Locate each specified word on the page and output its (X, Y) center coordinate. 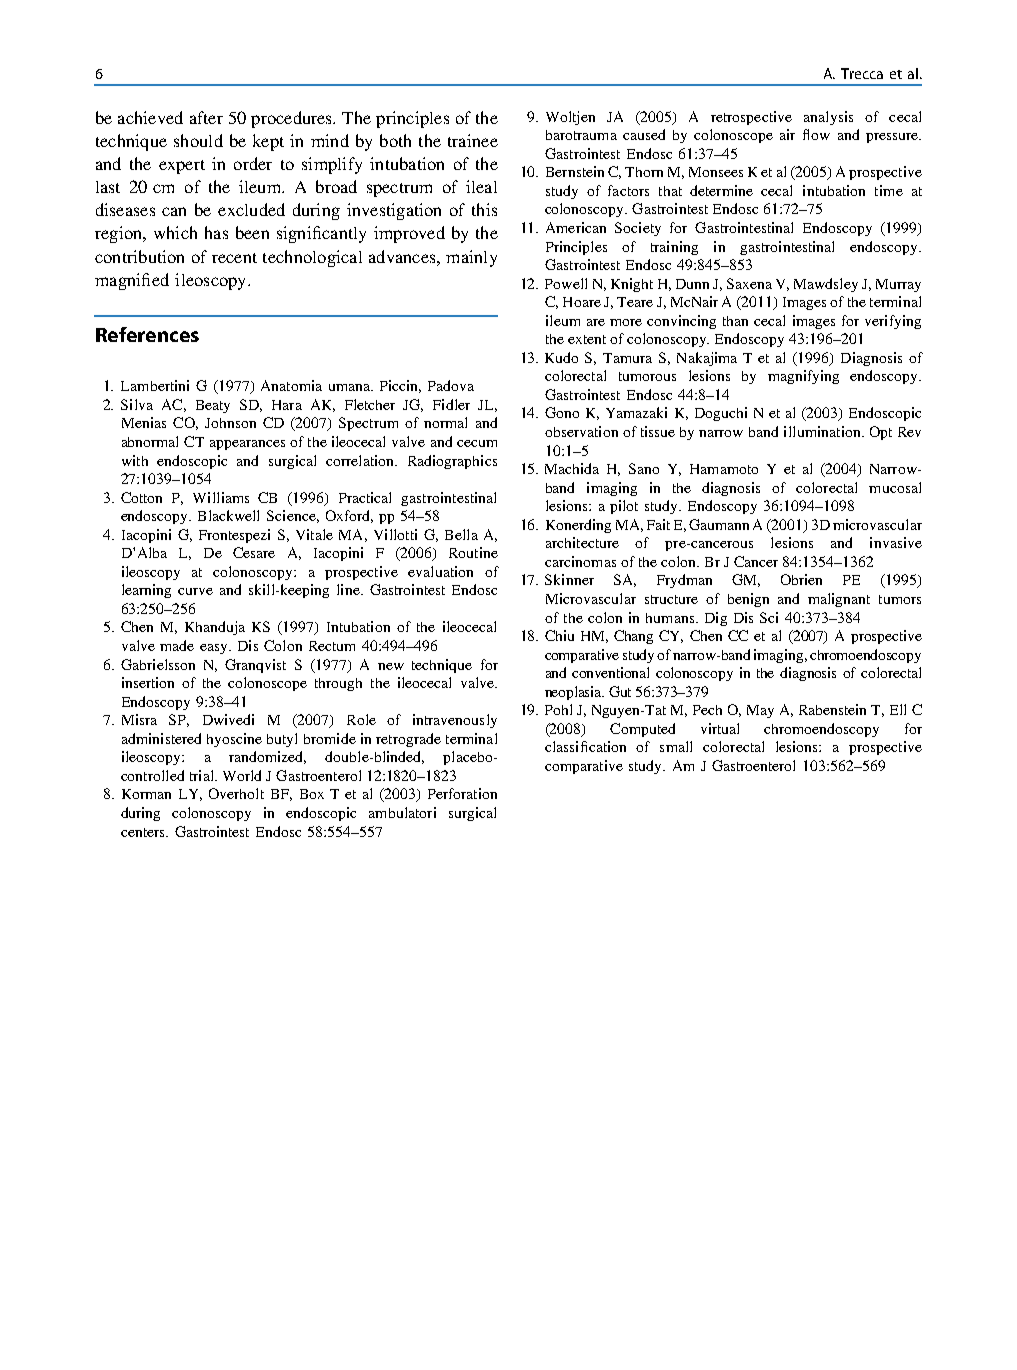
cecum (477, 443)
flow (816, 134)
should (198, 140)
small (676, 746)
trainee (473, 140)
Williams (221, 497)
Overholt (236, 793)
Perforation (462, 793)
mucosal (895, 487)
